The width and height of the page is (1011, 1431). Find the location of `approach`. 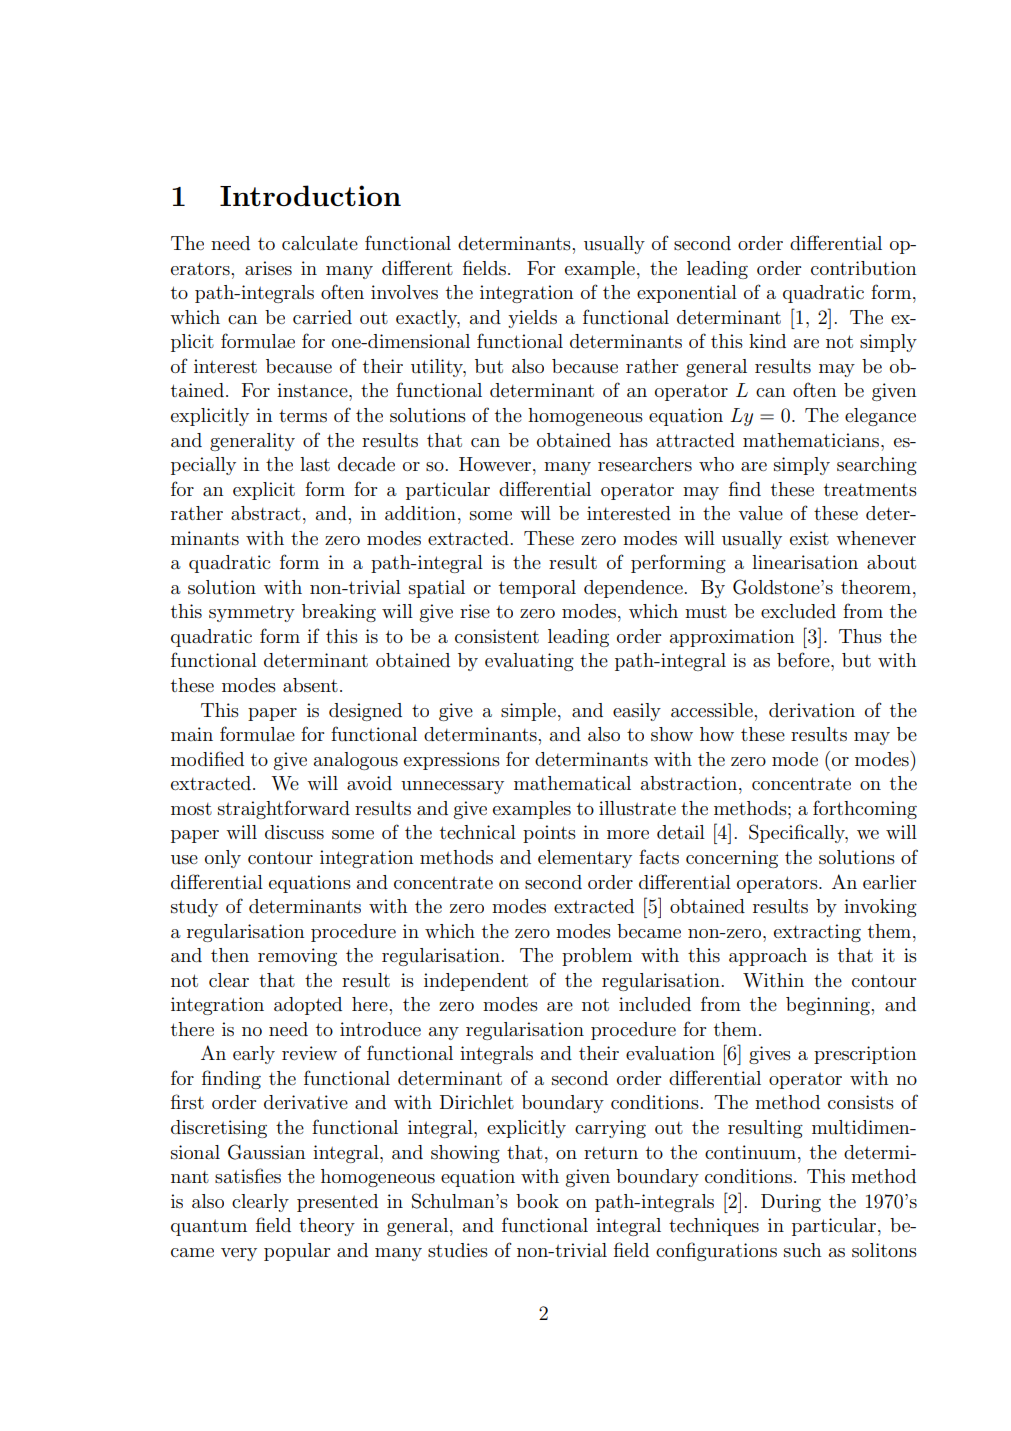

approach is located at coordinates (768, 957).
